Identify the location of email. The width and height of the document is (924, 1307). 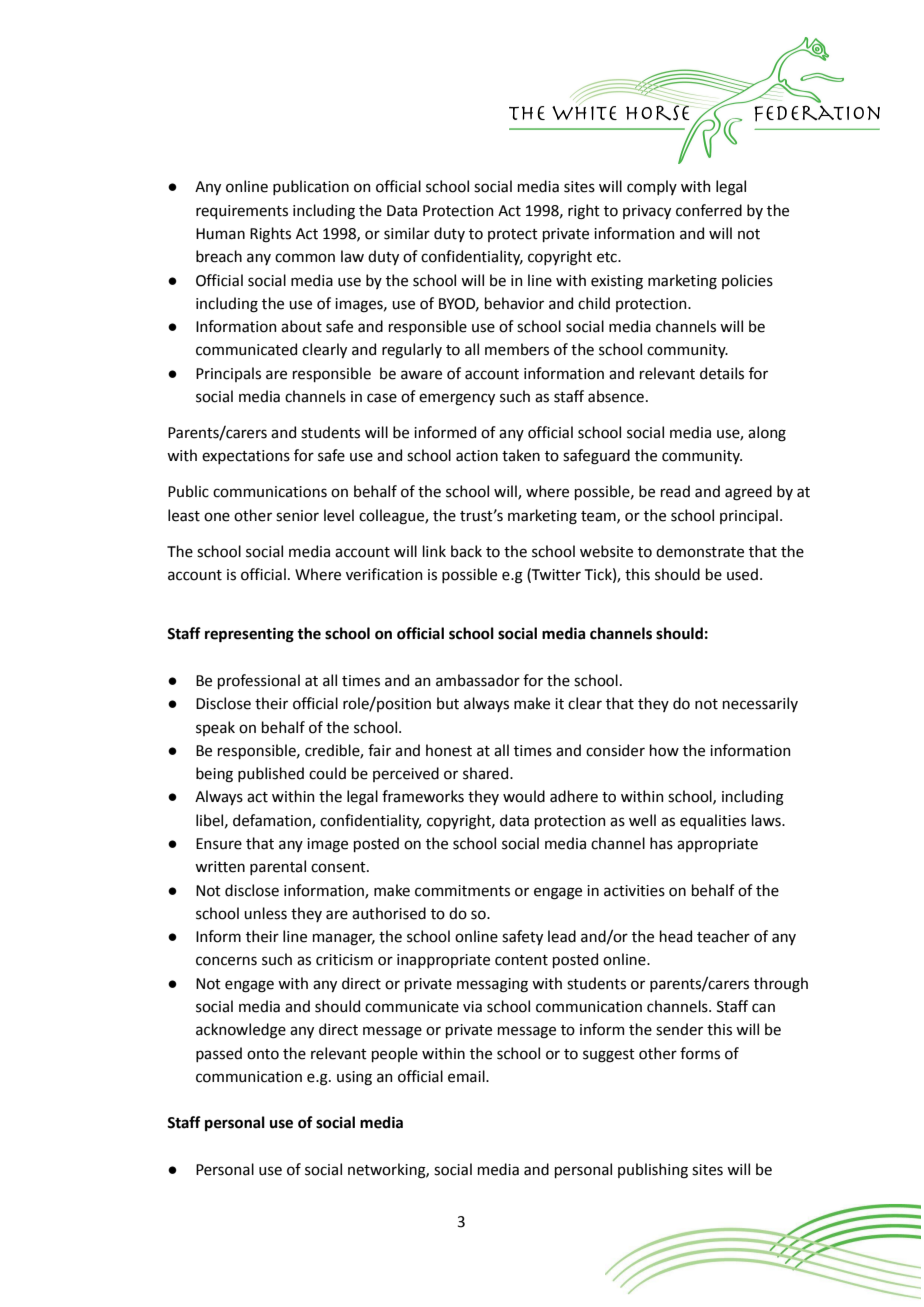
(467, 1076).
